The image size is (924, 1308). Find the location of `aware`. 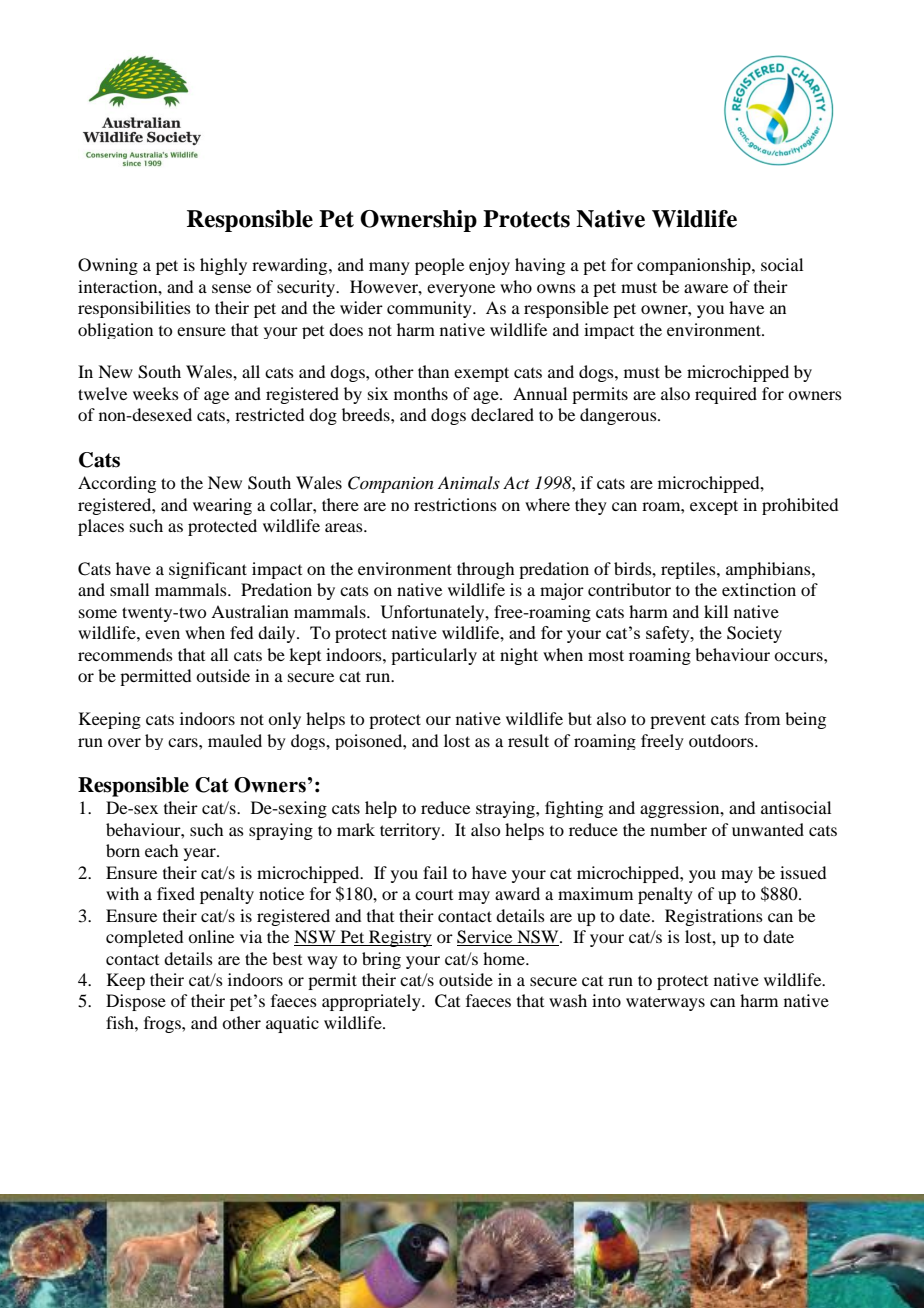

aware is located at coordinates (706, 288).
